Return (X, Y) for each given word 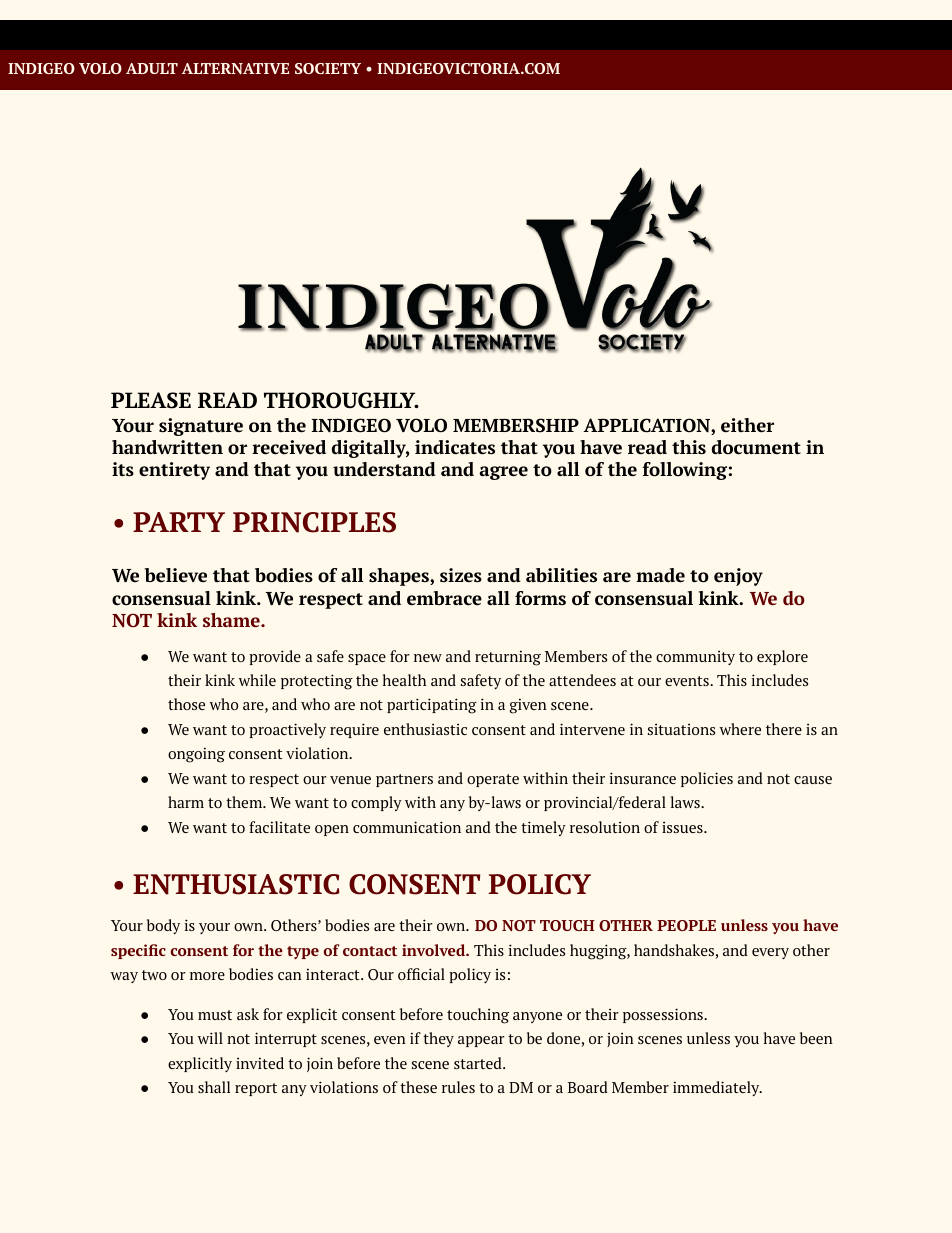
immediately (717, 1089)
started (479, 1063)
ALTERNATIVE (235, 68)
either (747, 425)
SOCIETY (328, 68)
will (210, 1038)
